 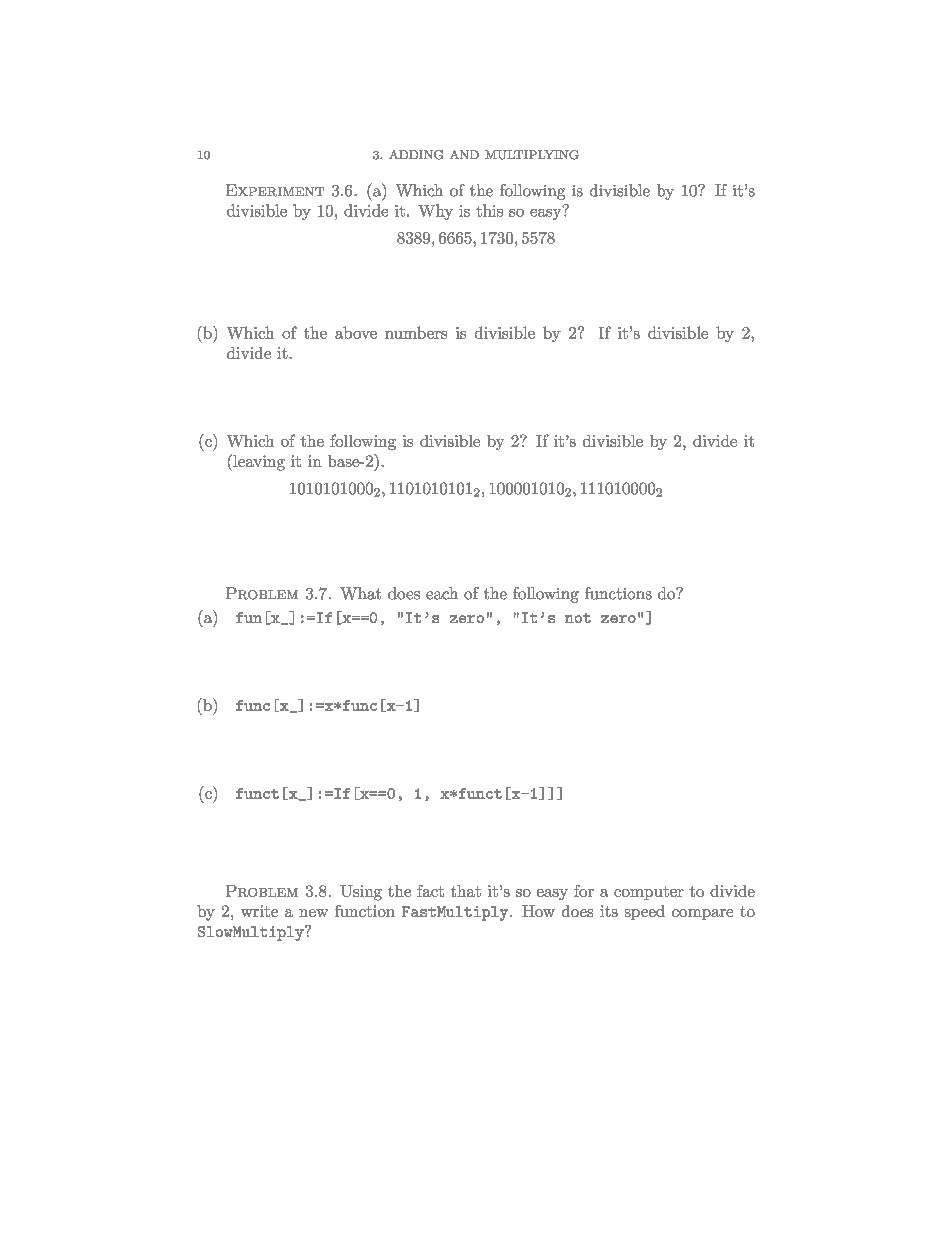 What do you see at coordinates (361, 893) in the document?
I see `Using` at bounding box center [361, 893].
